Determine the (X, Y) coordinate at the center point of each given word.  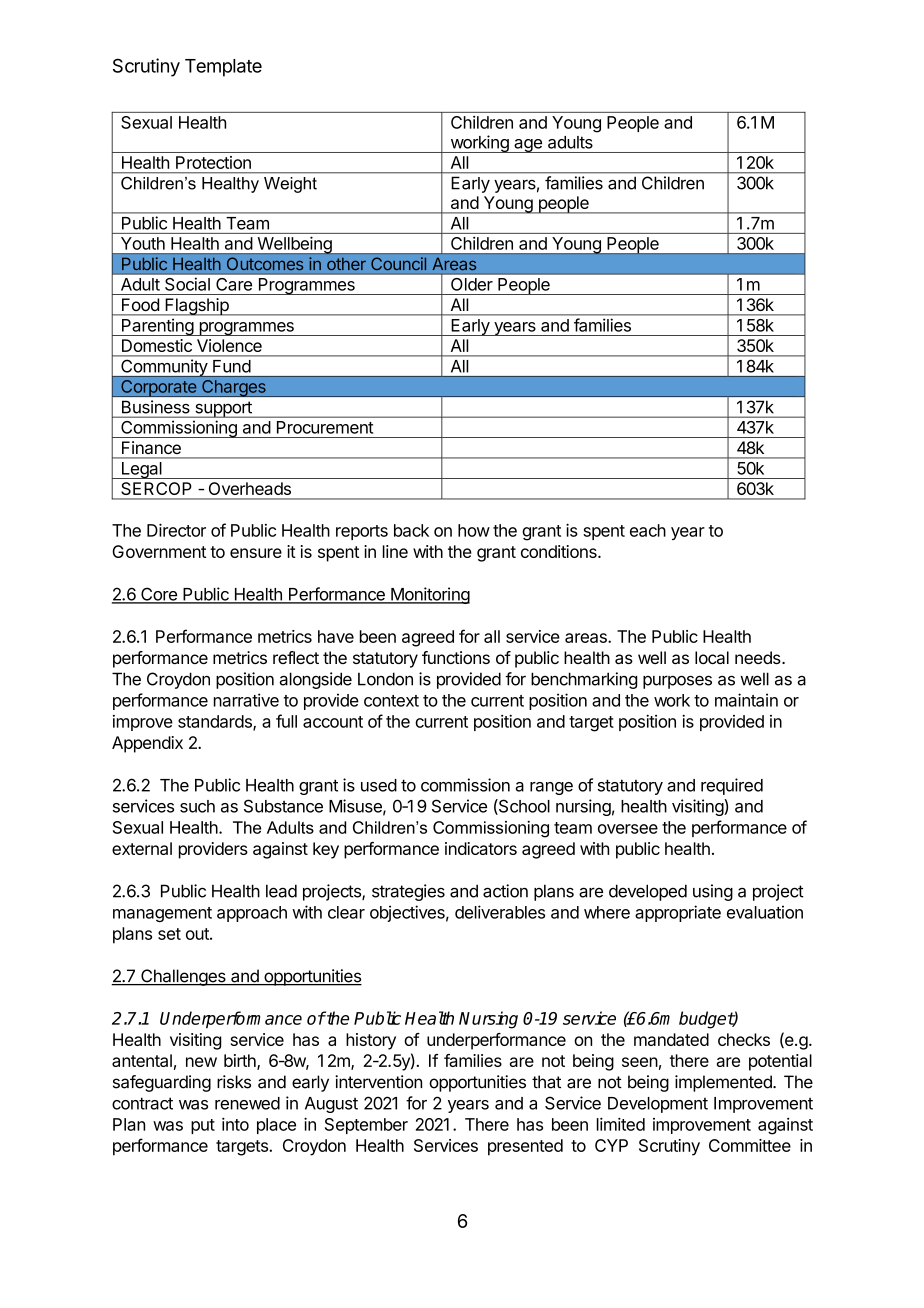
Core (159, 595)
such (197, 806)
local (712, 657)
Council (398, 263)
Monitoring (429, 595)
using (713, 892)
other (346, 264)
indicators (481, 848)
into (235, 1124)
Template (223, 68)
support (223, 409)
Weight (290, 185)
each (648, 530)
